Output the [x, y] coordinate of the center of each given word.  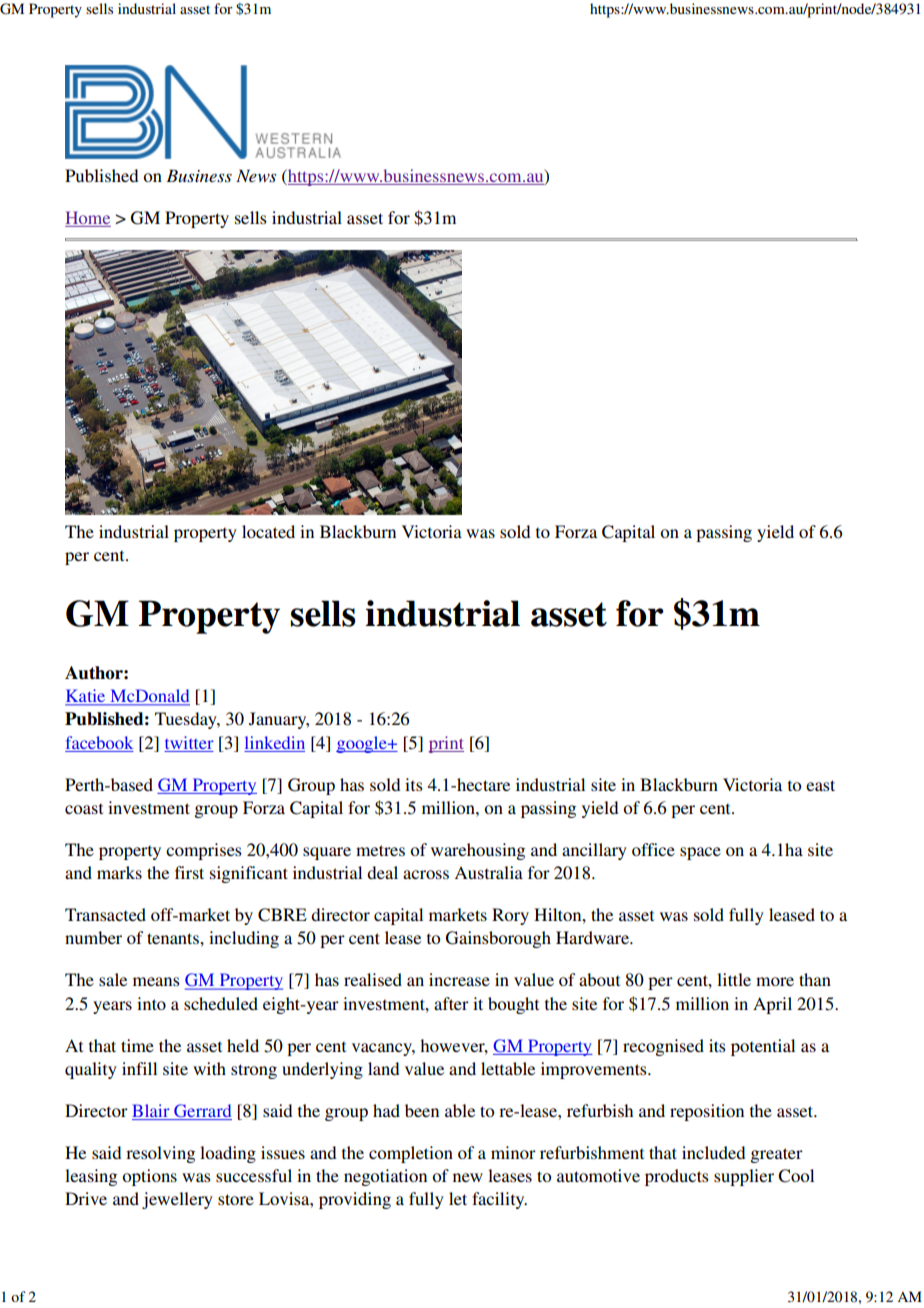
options [149, 1177]
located [268, 531]
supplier [744, 1177]
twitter [189, 742]
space [700, 853]
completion [411, 1154]
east [820, 785]
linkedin [275, 742]
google [362, 744]
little [734, 979]
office [653, 849]
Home [88, 217]
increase [459, 979]
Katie [86, 697]
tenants [174, 938]
